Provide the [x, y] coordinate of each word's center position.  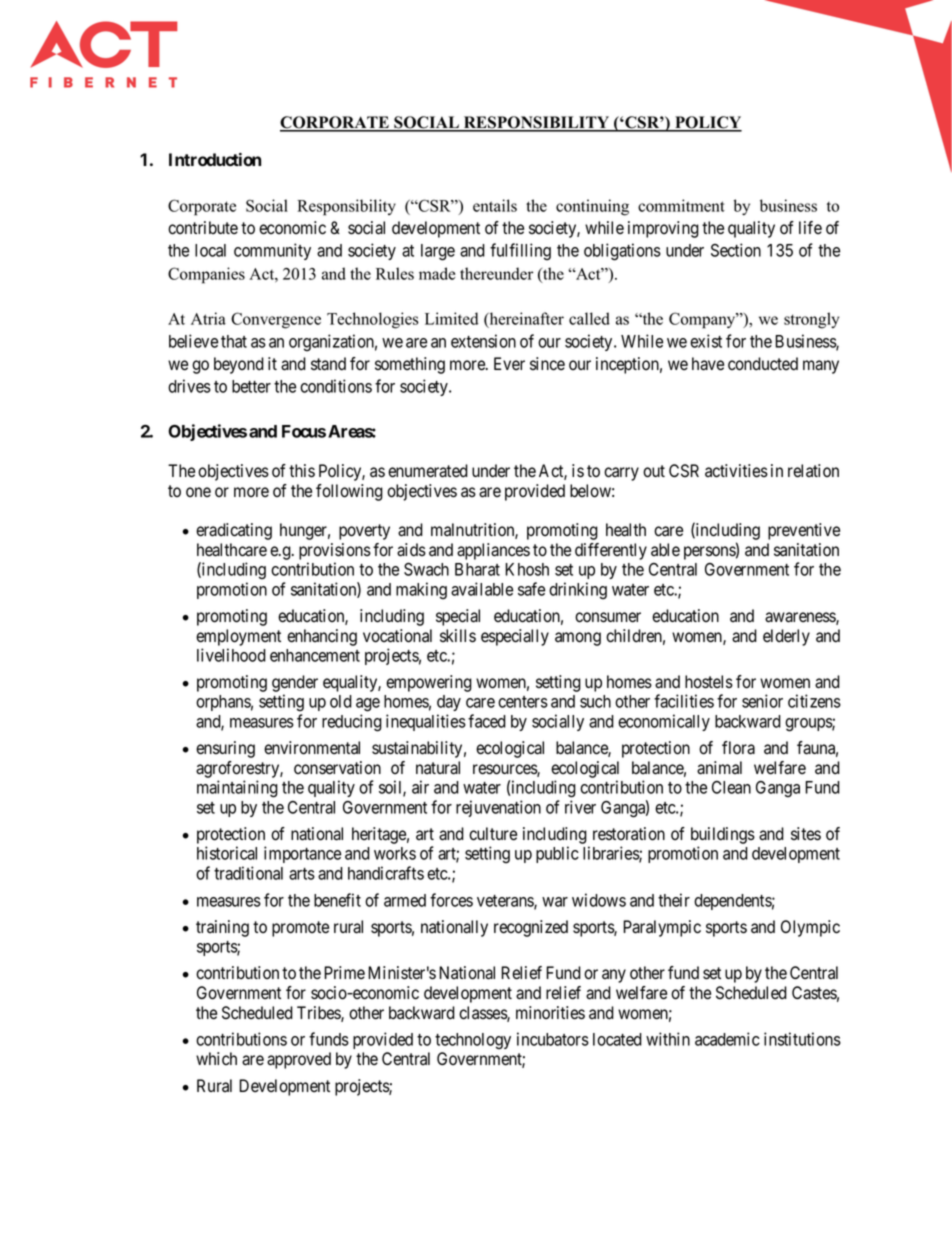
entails [495, 205]
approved [299, 1060]
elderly [786, 637]
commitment [681, 205]
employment [238, 637]
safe [531, 589]
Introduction [215, 159]
